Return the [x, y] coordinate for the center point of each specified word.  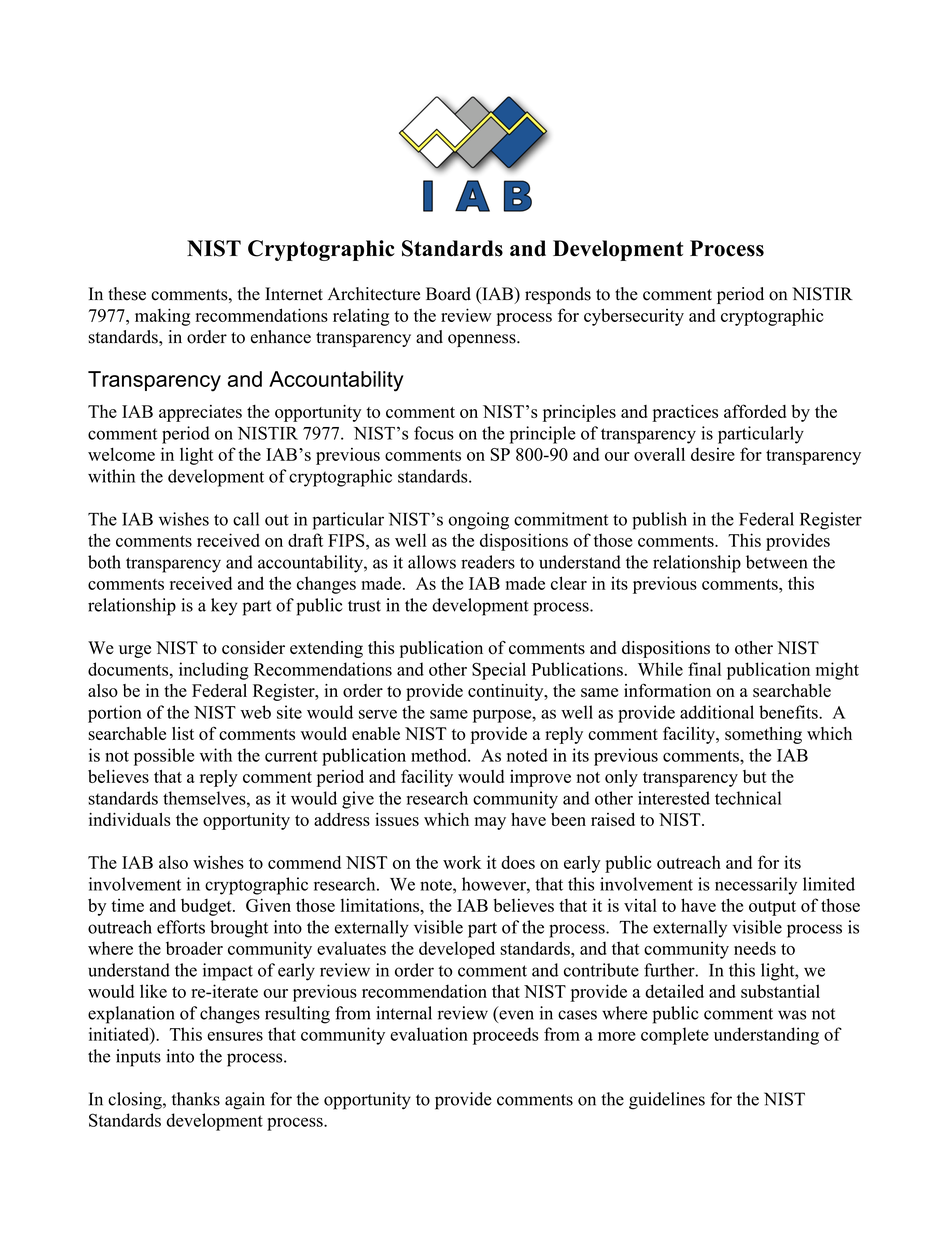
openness [483, 340]
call [246, 519]
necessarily [756, 886]
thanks [196, 1099]
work [462, 862]
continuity [507, 692]
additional [717, 712]
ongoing [479, 521]
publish [659, 521]
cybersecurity [634, 317]
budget [207, 907]
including [214, 671]
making [163, 317]
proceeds [506, 1036]
